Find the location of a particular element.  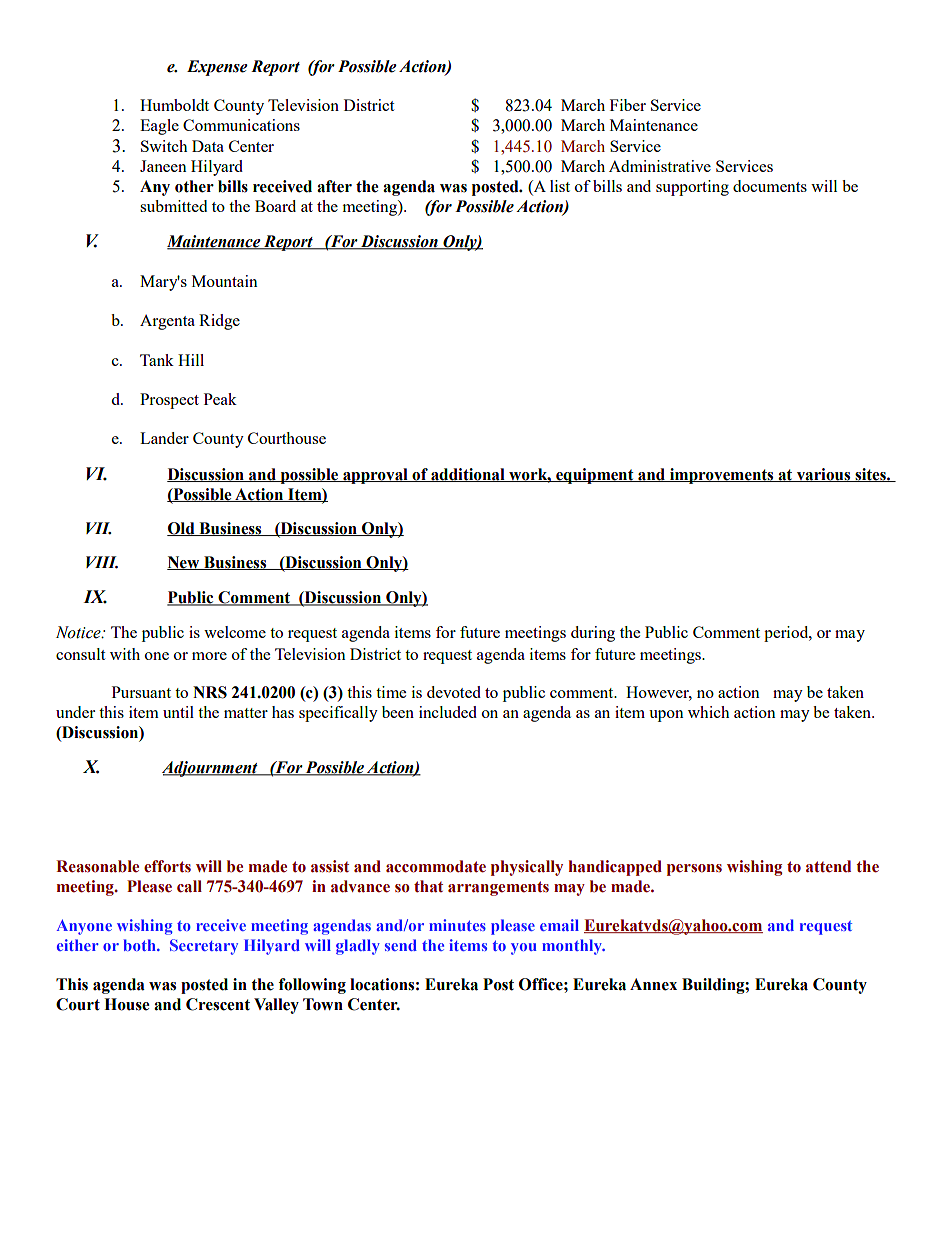

Administrative is located at coordinates (660, 166).
